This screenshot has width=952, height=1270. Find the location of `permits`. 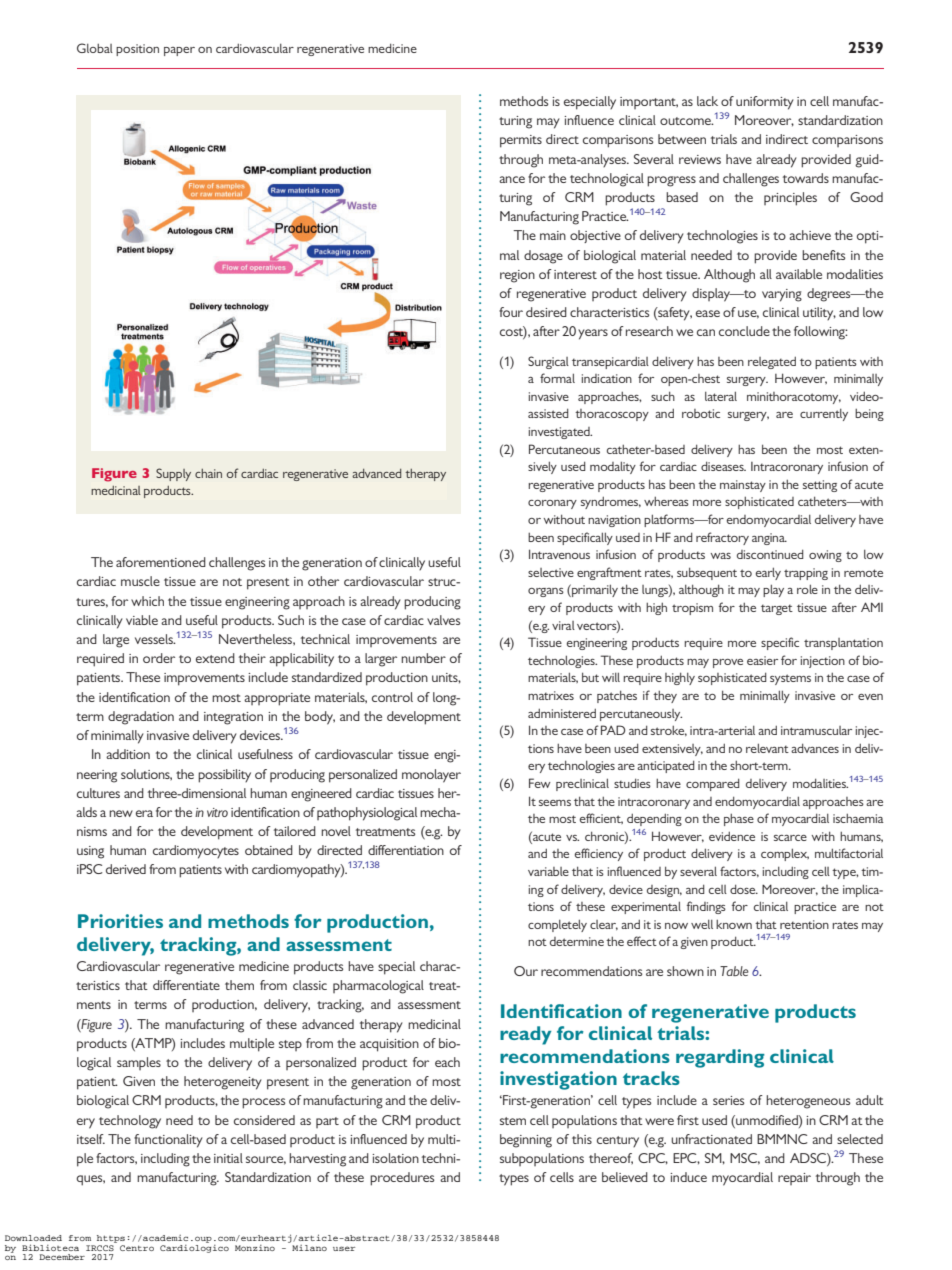

permits is located at coordinates (521, 141).
